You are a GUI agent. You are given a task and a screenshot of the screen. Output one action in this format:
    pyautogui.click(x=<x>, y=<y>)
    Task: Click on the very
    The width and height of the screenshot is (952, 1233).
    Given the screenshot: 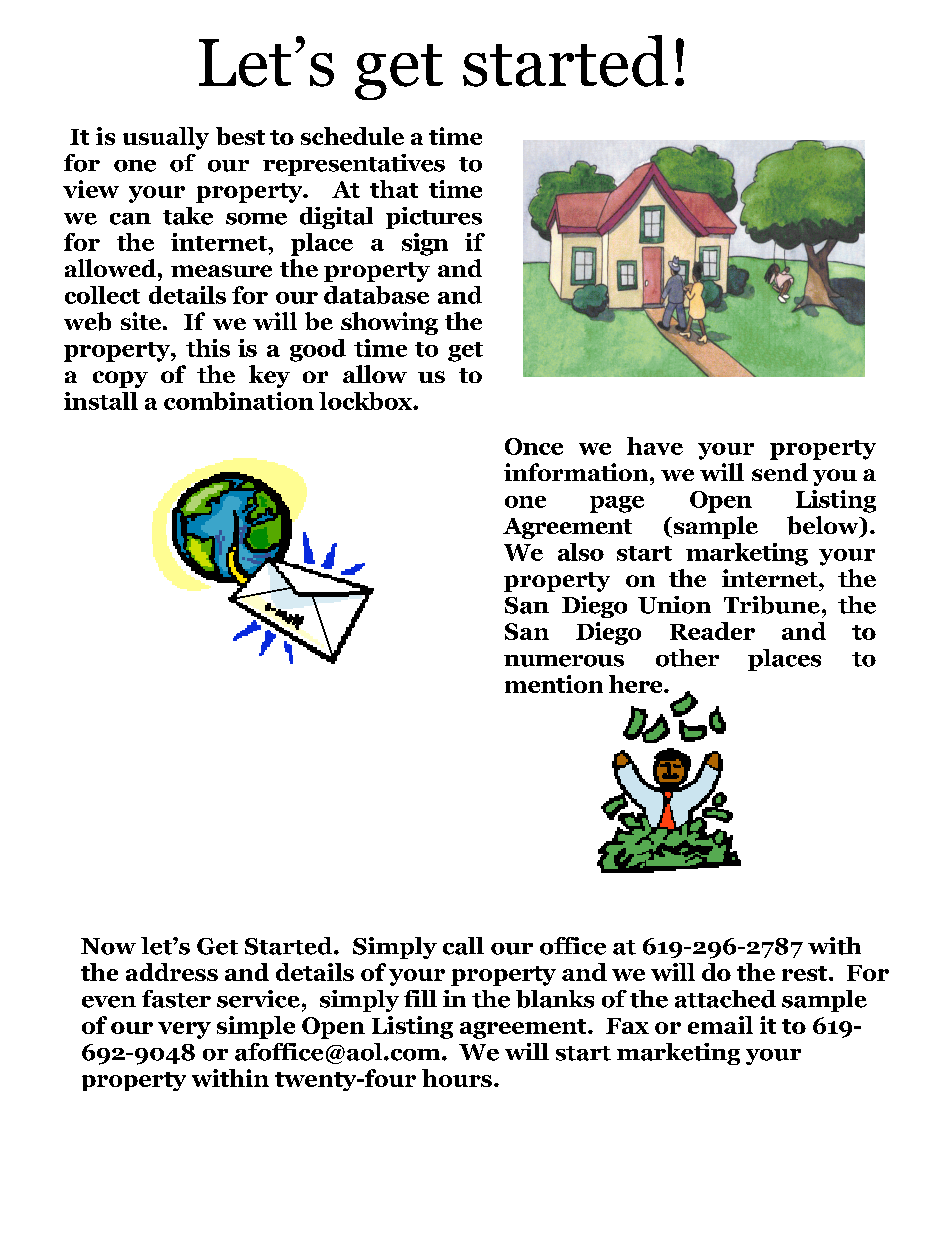 What is the action you would take?
    pyautogui.click(x=184, y=1030)
